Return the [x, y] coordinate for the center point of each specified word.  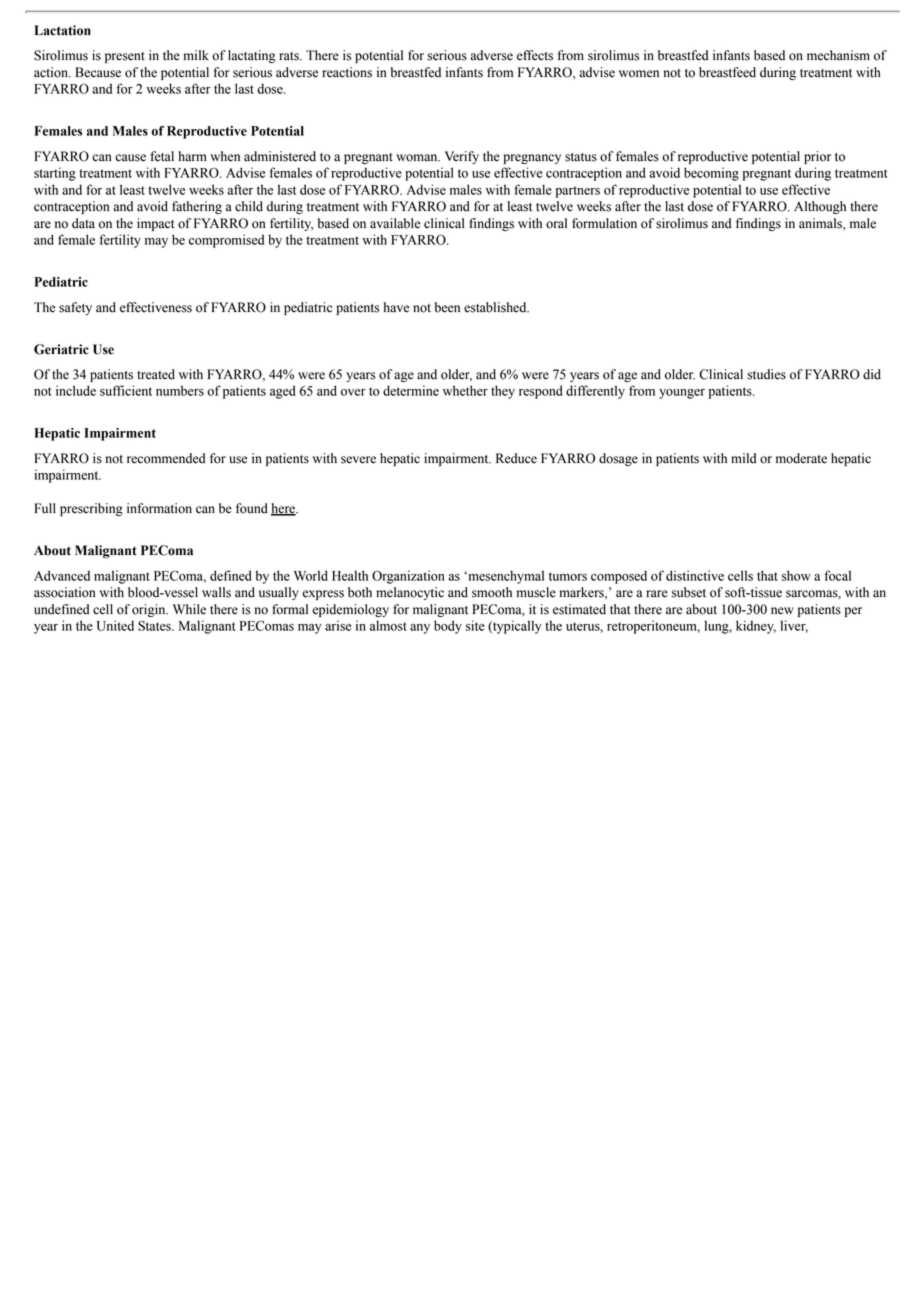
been [447, 307]
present [125, 57]
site [475, 625]
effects [535, 55]
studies [766, 374]
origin [150, 610]
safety [75, 308]
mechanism [838, 55]
